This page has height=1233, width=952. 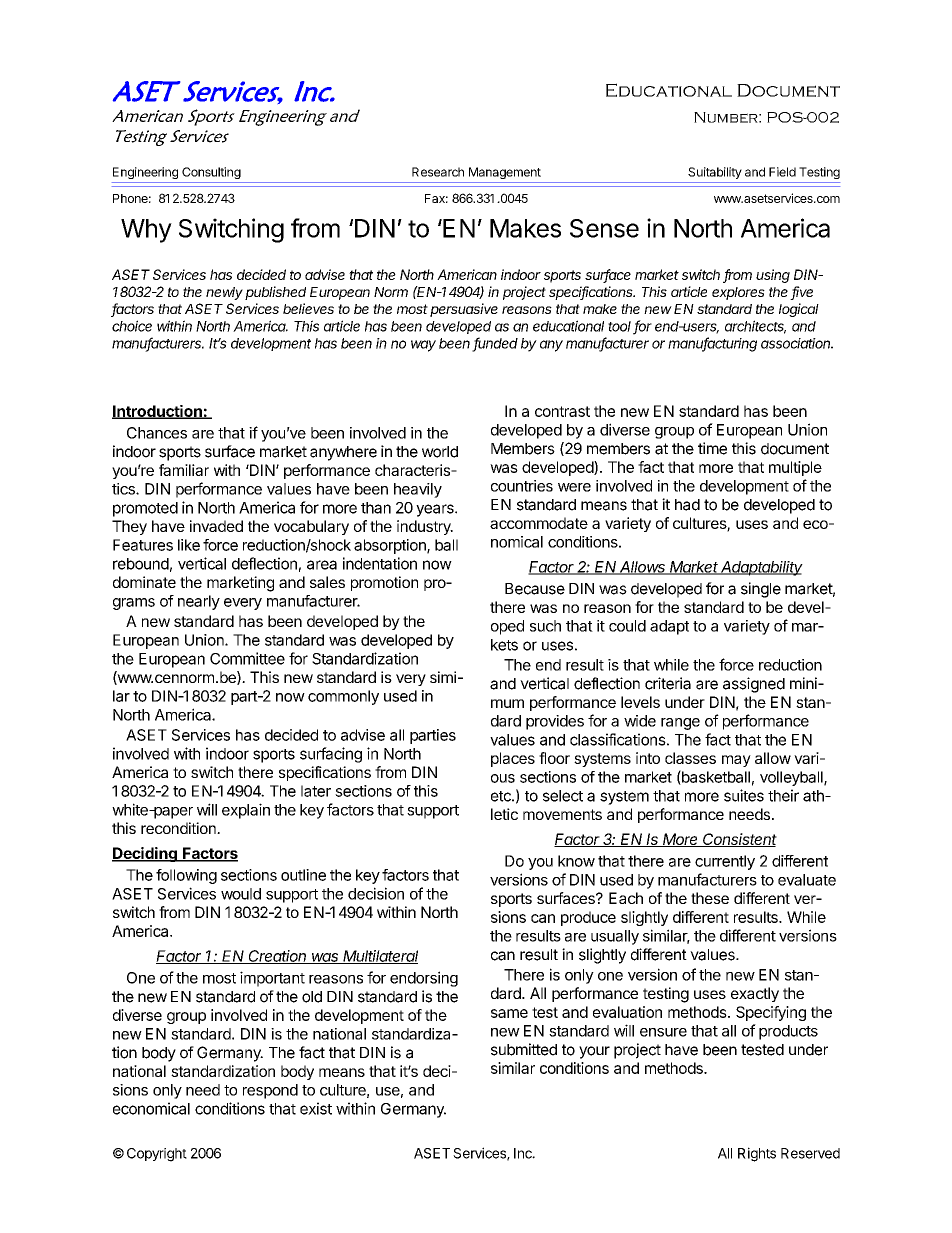 What do you see at coordinates (157, 1155) in the page?
I see `Copyright` at bounding box center [157, 1155].
